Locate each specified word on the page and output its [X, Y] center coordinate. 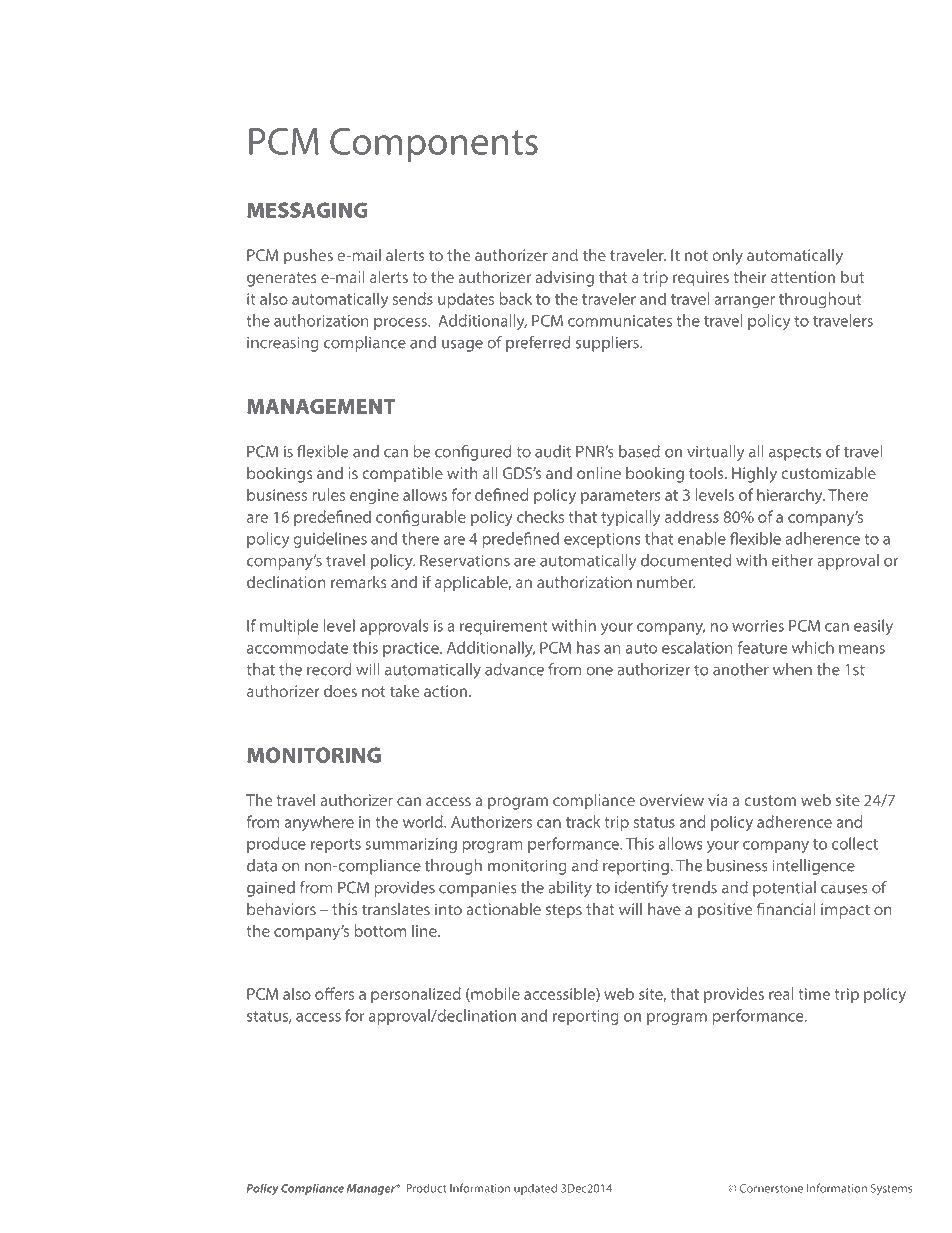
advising [564, 279]
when [792, 669]
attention [803, 277]
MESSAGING [307, 210]
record [329, 669]
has [588, 647]
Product [426, 1188]
